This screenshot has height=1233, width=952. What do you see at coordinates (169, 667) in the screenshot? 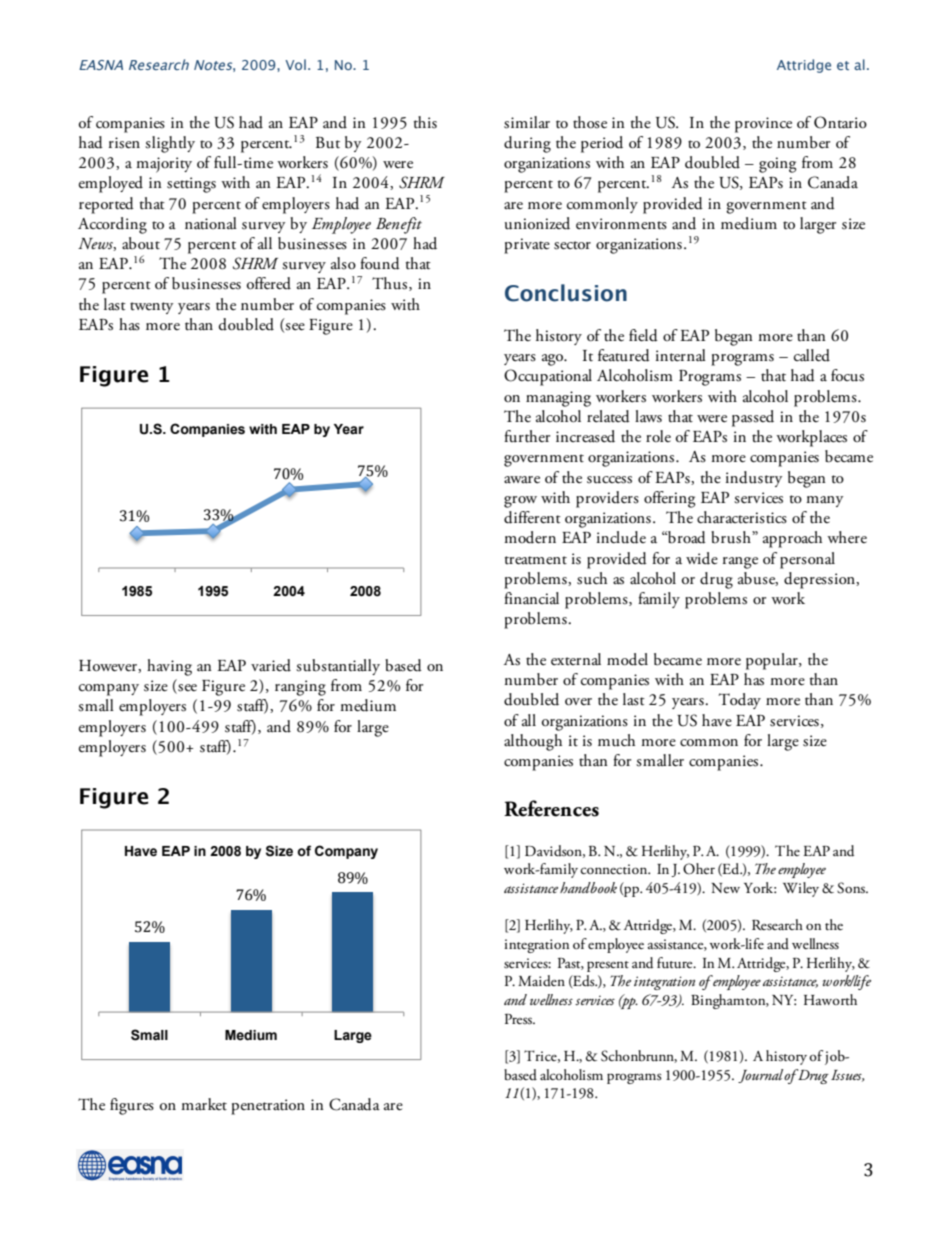
I see `having` at bounding box center [169, 667].
